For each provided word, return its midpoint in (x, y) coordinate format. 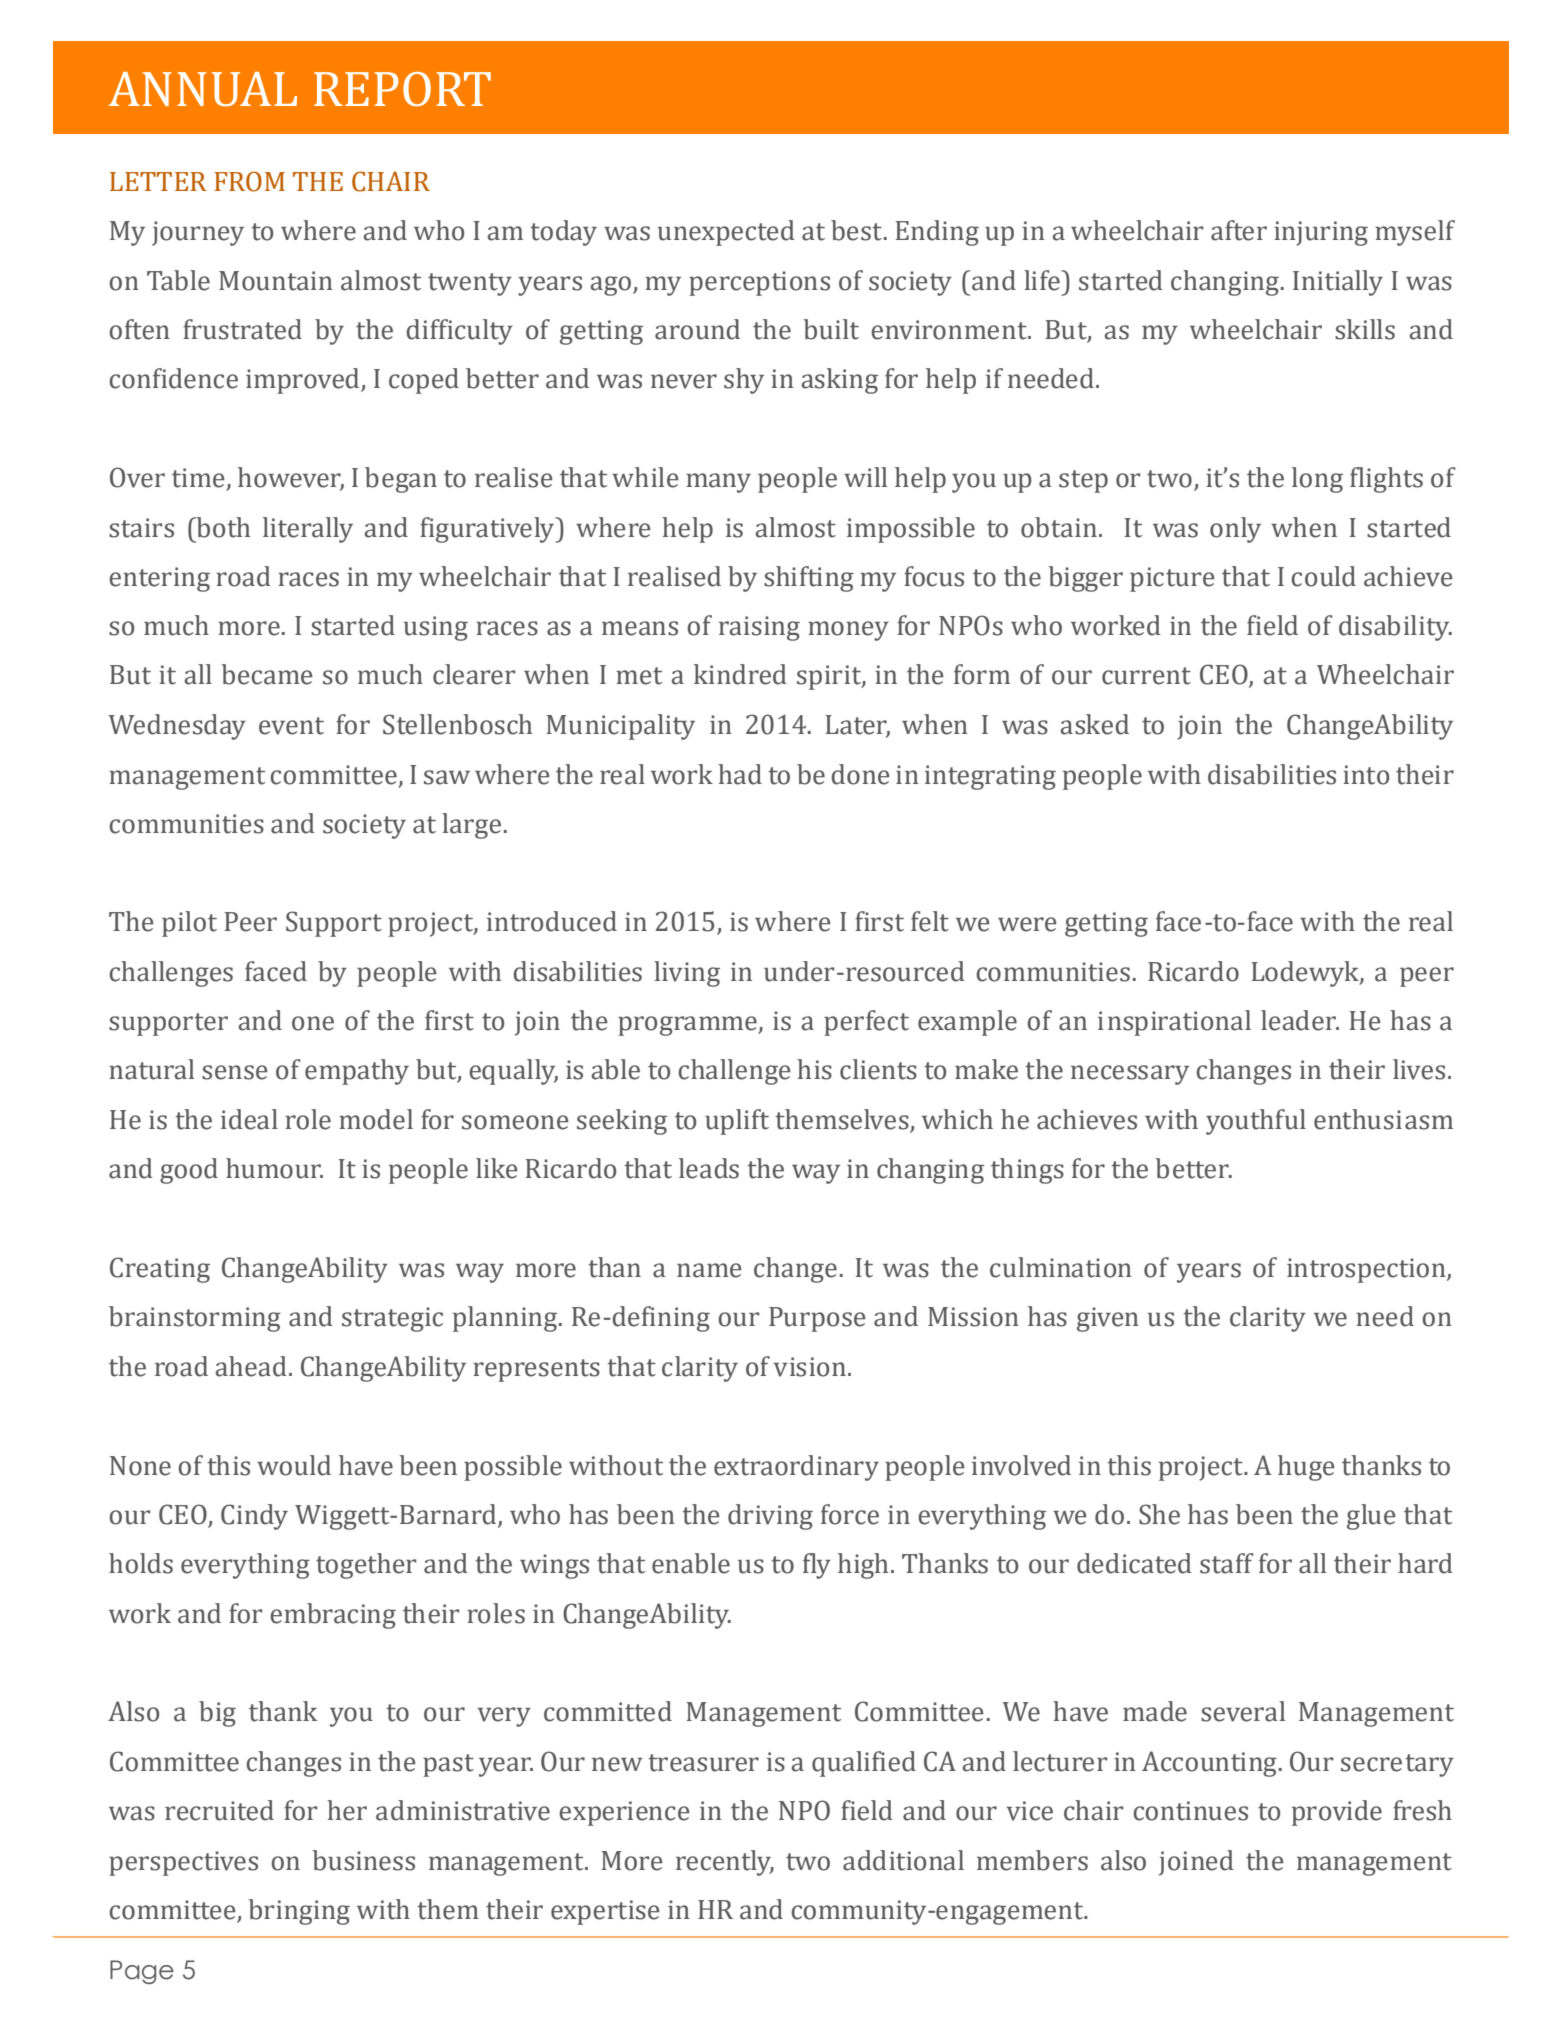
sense (235, 1072)
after (1239, 230)
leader (1299, 1020)
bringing (299, 1912)
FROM (250, 181)
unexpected (726, 233)
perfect (866, 1023)
